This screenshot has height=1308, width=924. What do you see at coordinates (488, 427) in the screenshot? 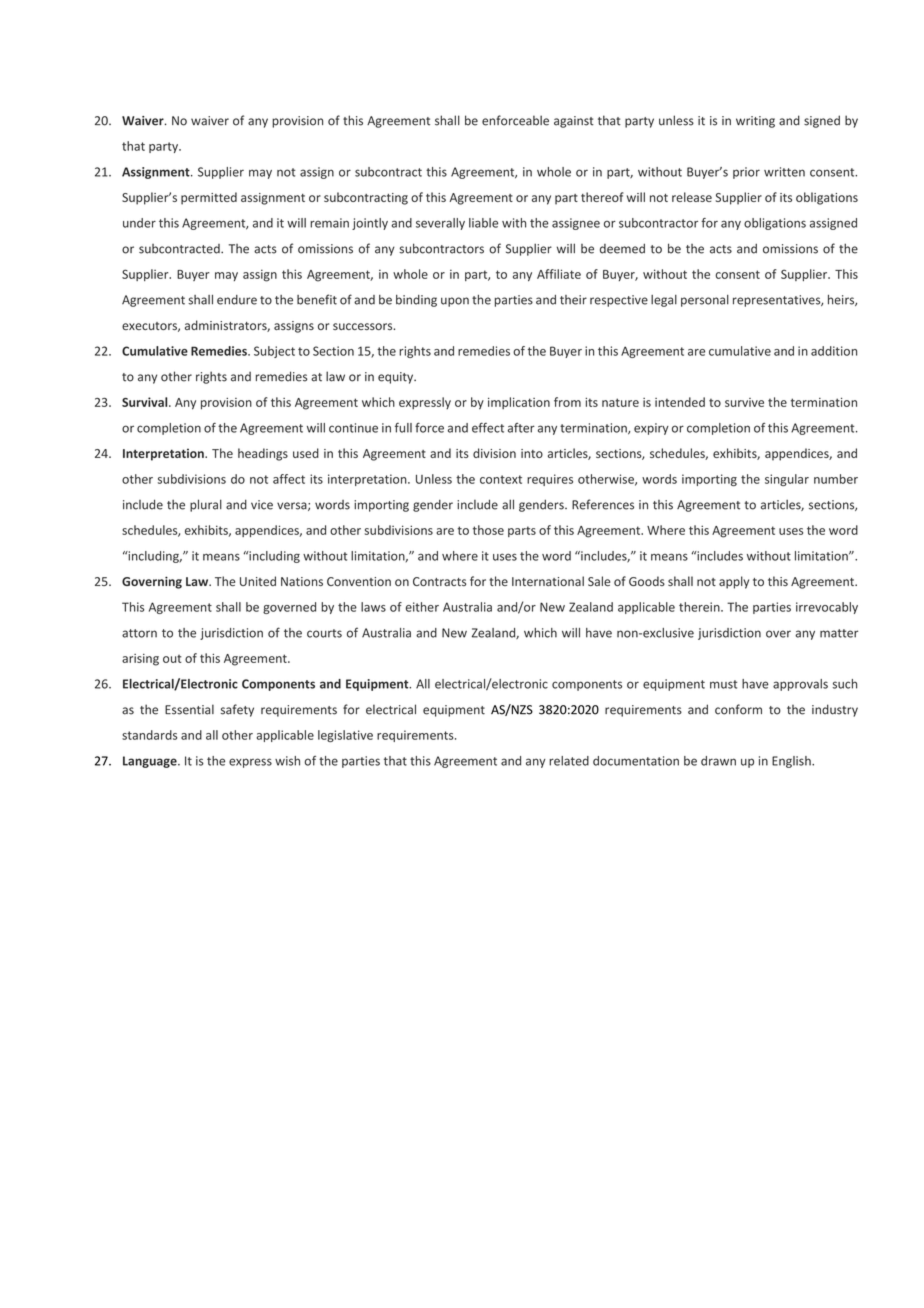
I see `effect` at bounding box center [488, 427].
